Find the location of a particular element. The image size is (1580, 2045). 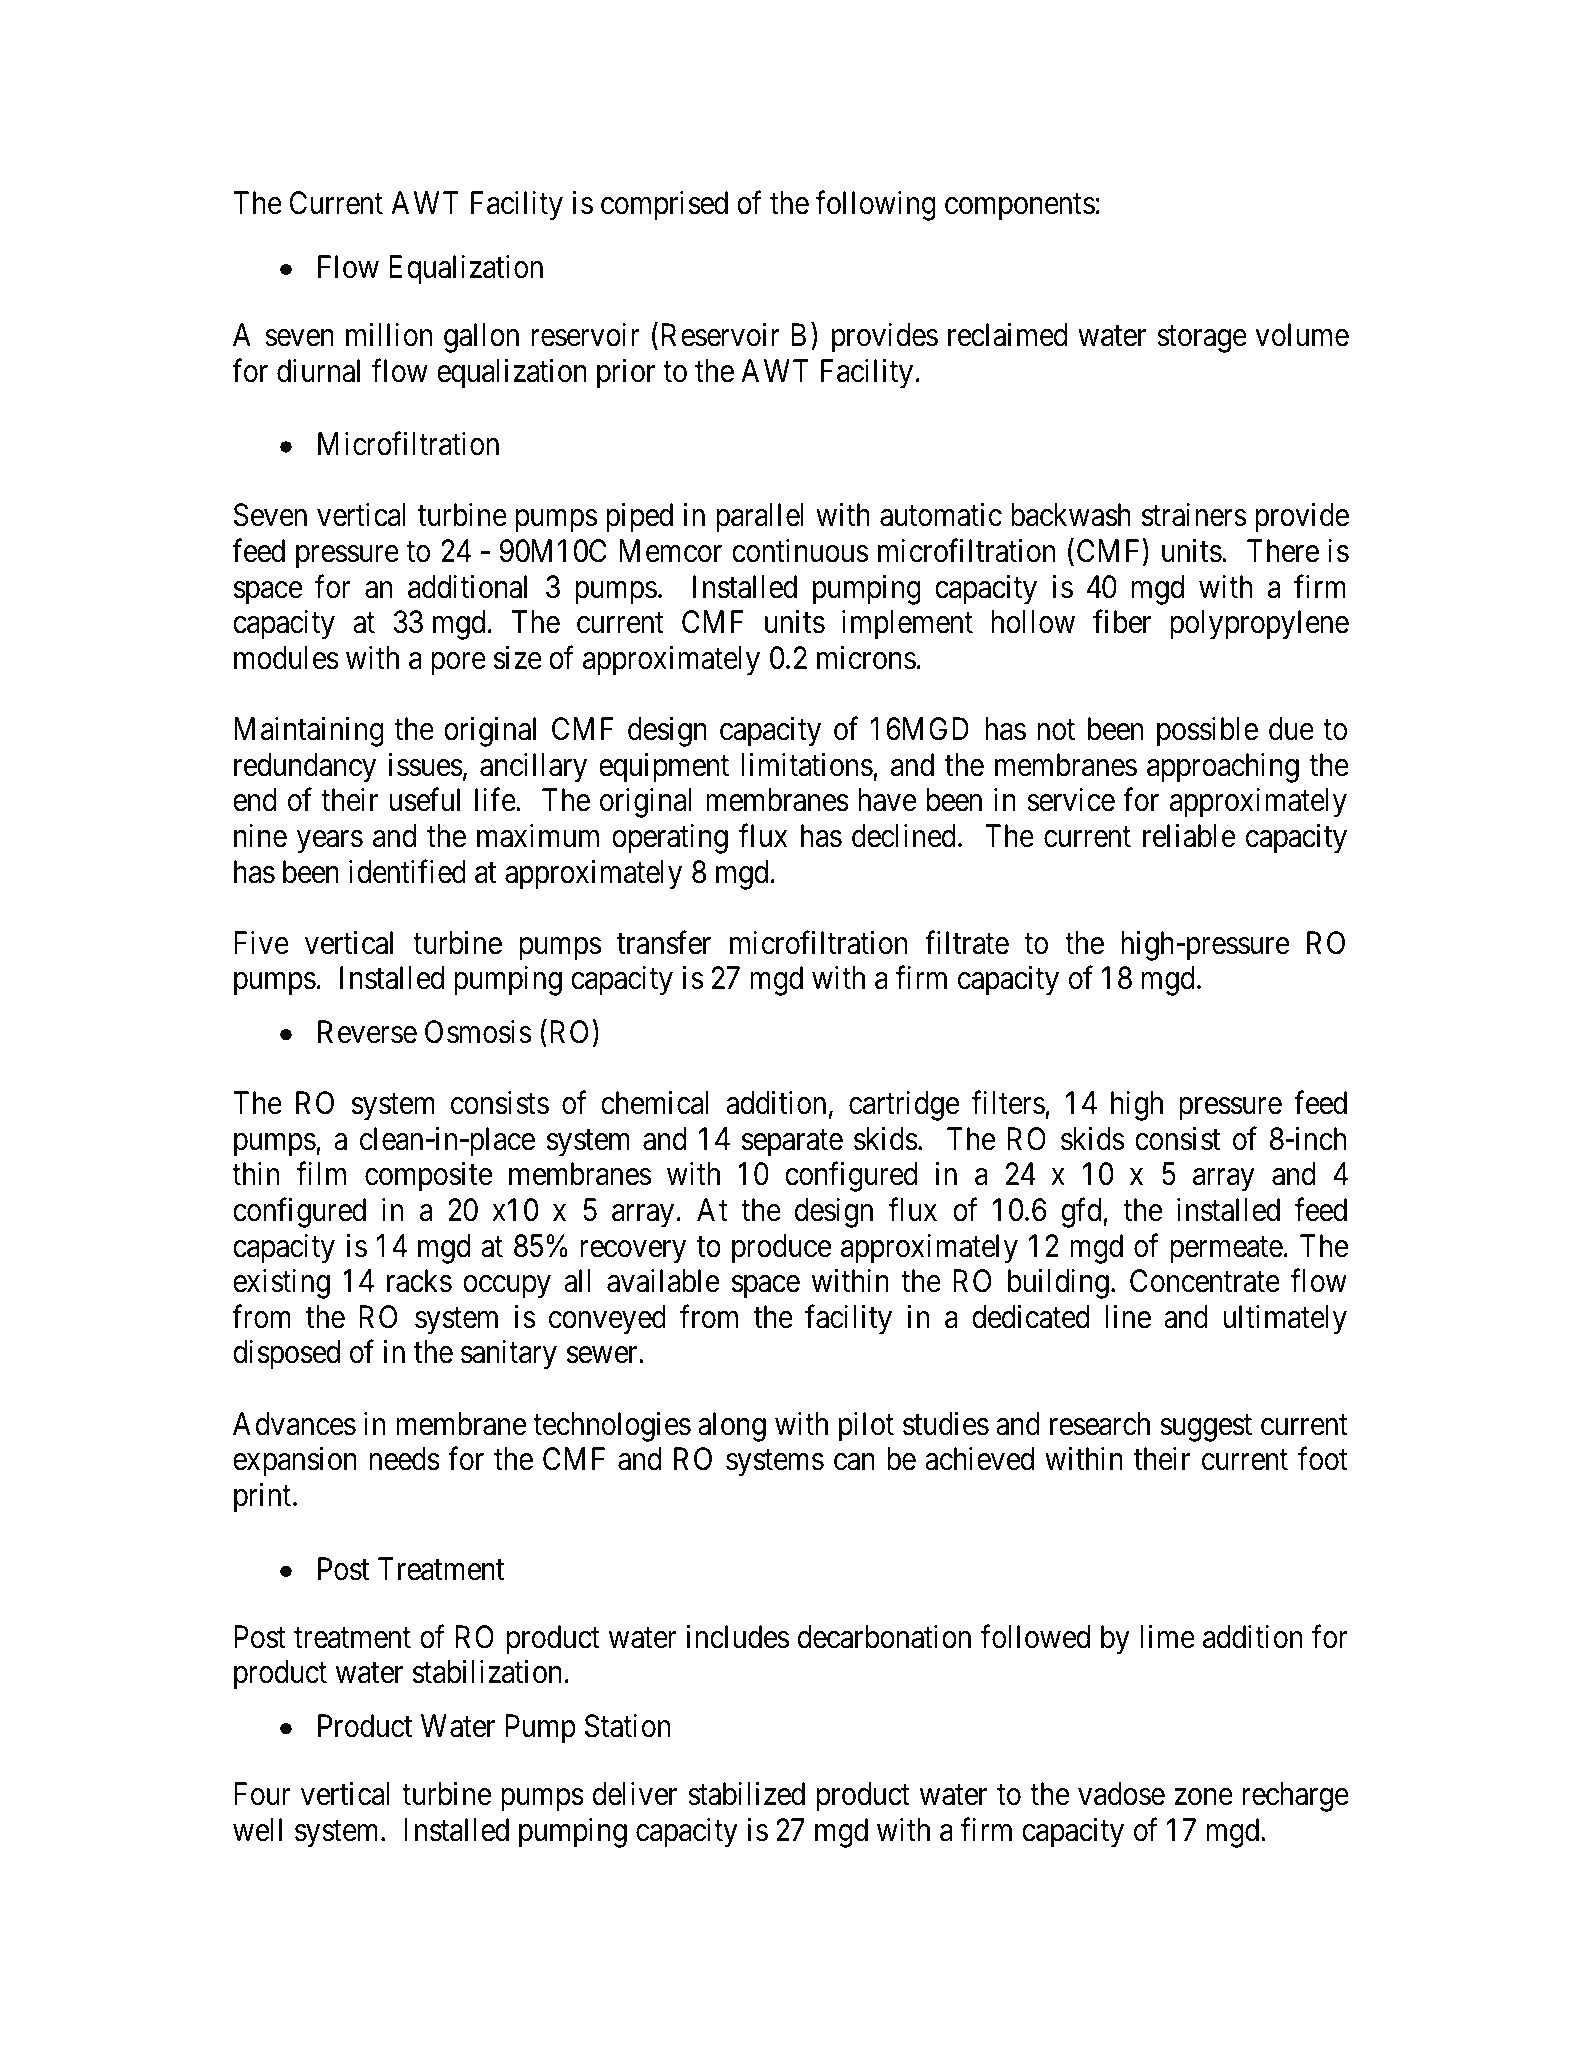

transfer is located at coordinates (664, 943).
